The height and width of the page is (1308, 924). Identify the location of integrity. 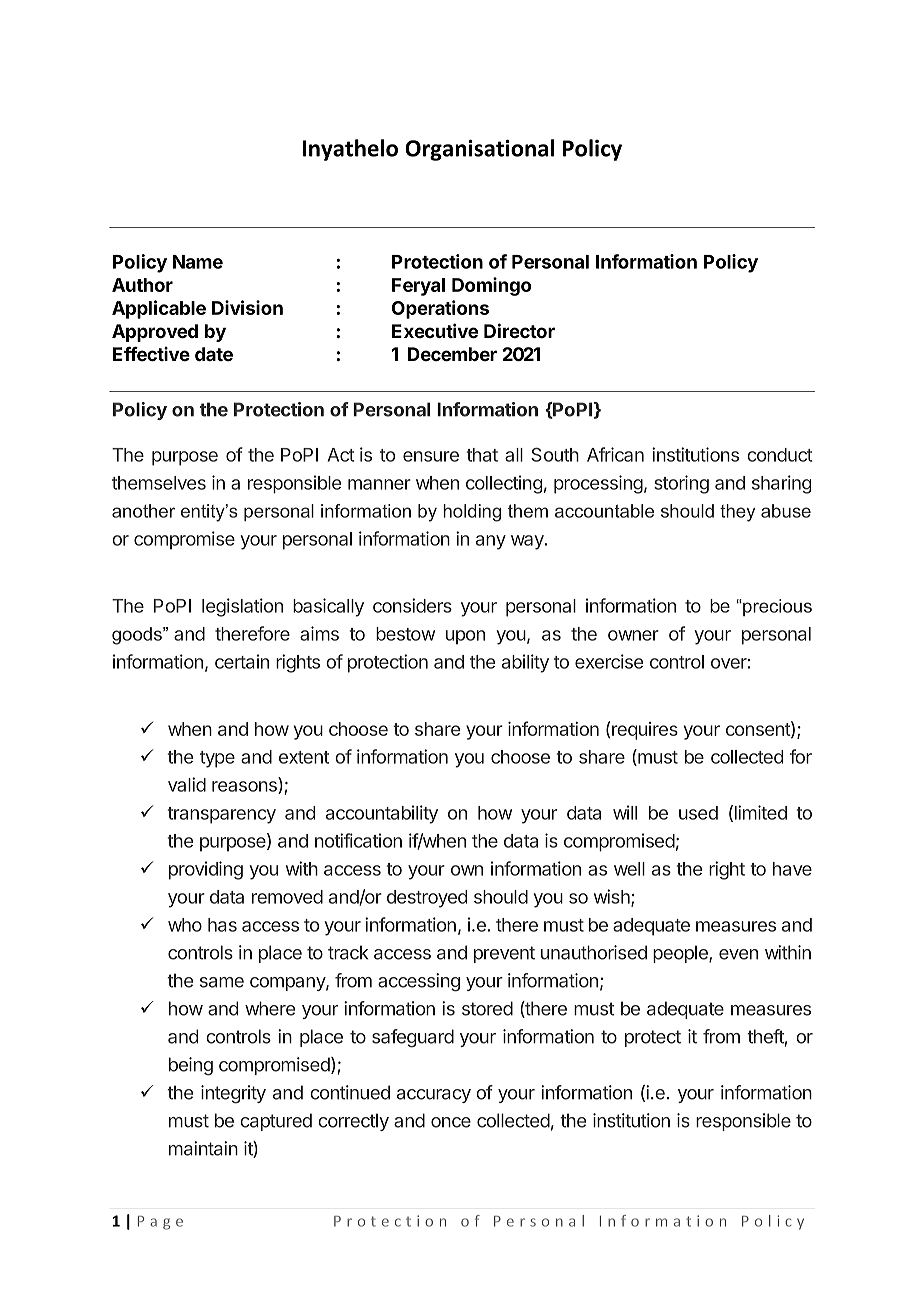
(233, 1094).
